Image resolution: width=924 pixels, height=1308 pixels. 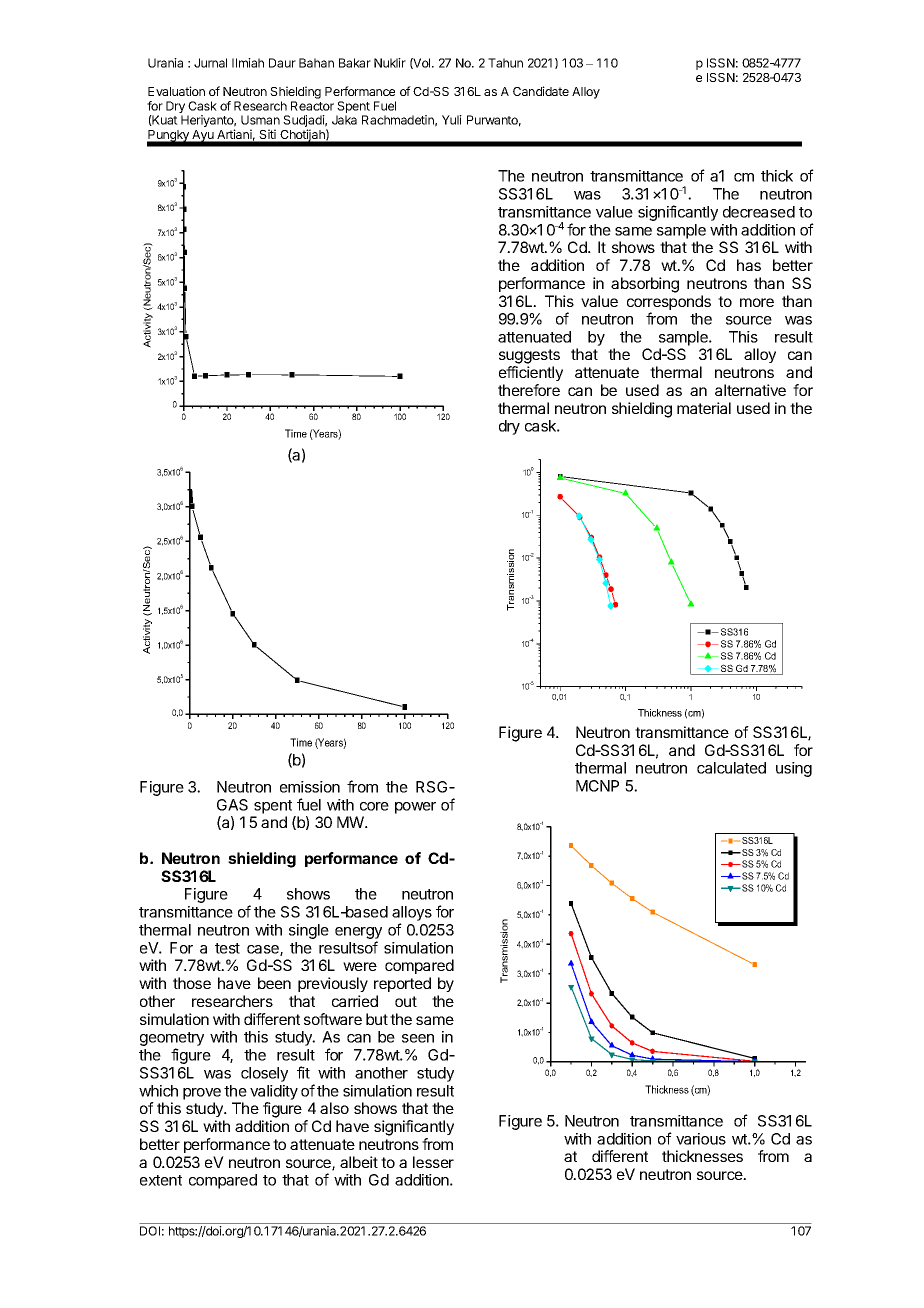 What do you see at coordinates (759, 212) in the document?
I see `decreased` at bounding box center [759, 212].
